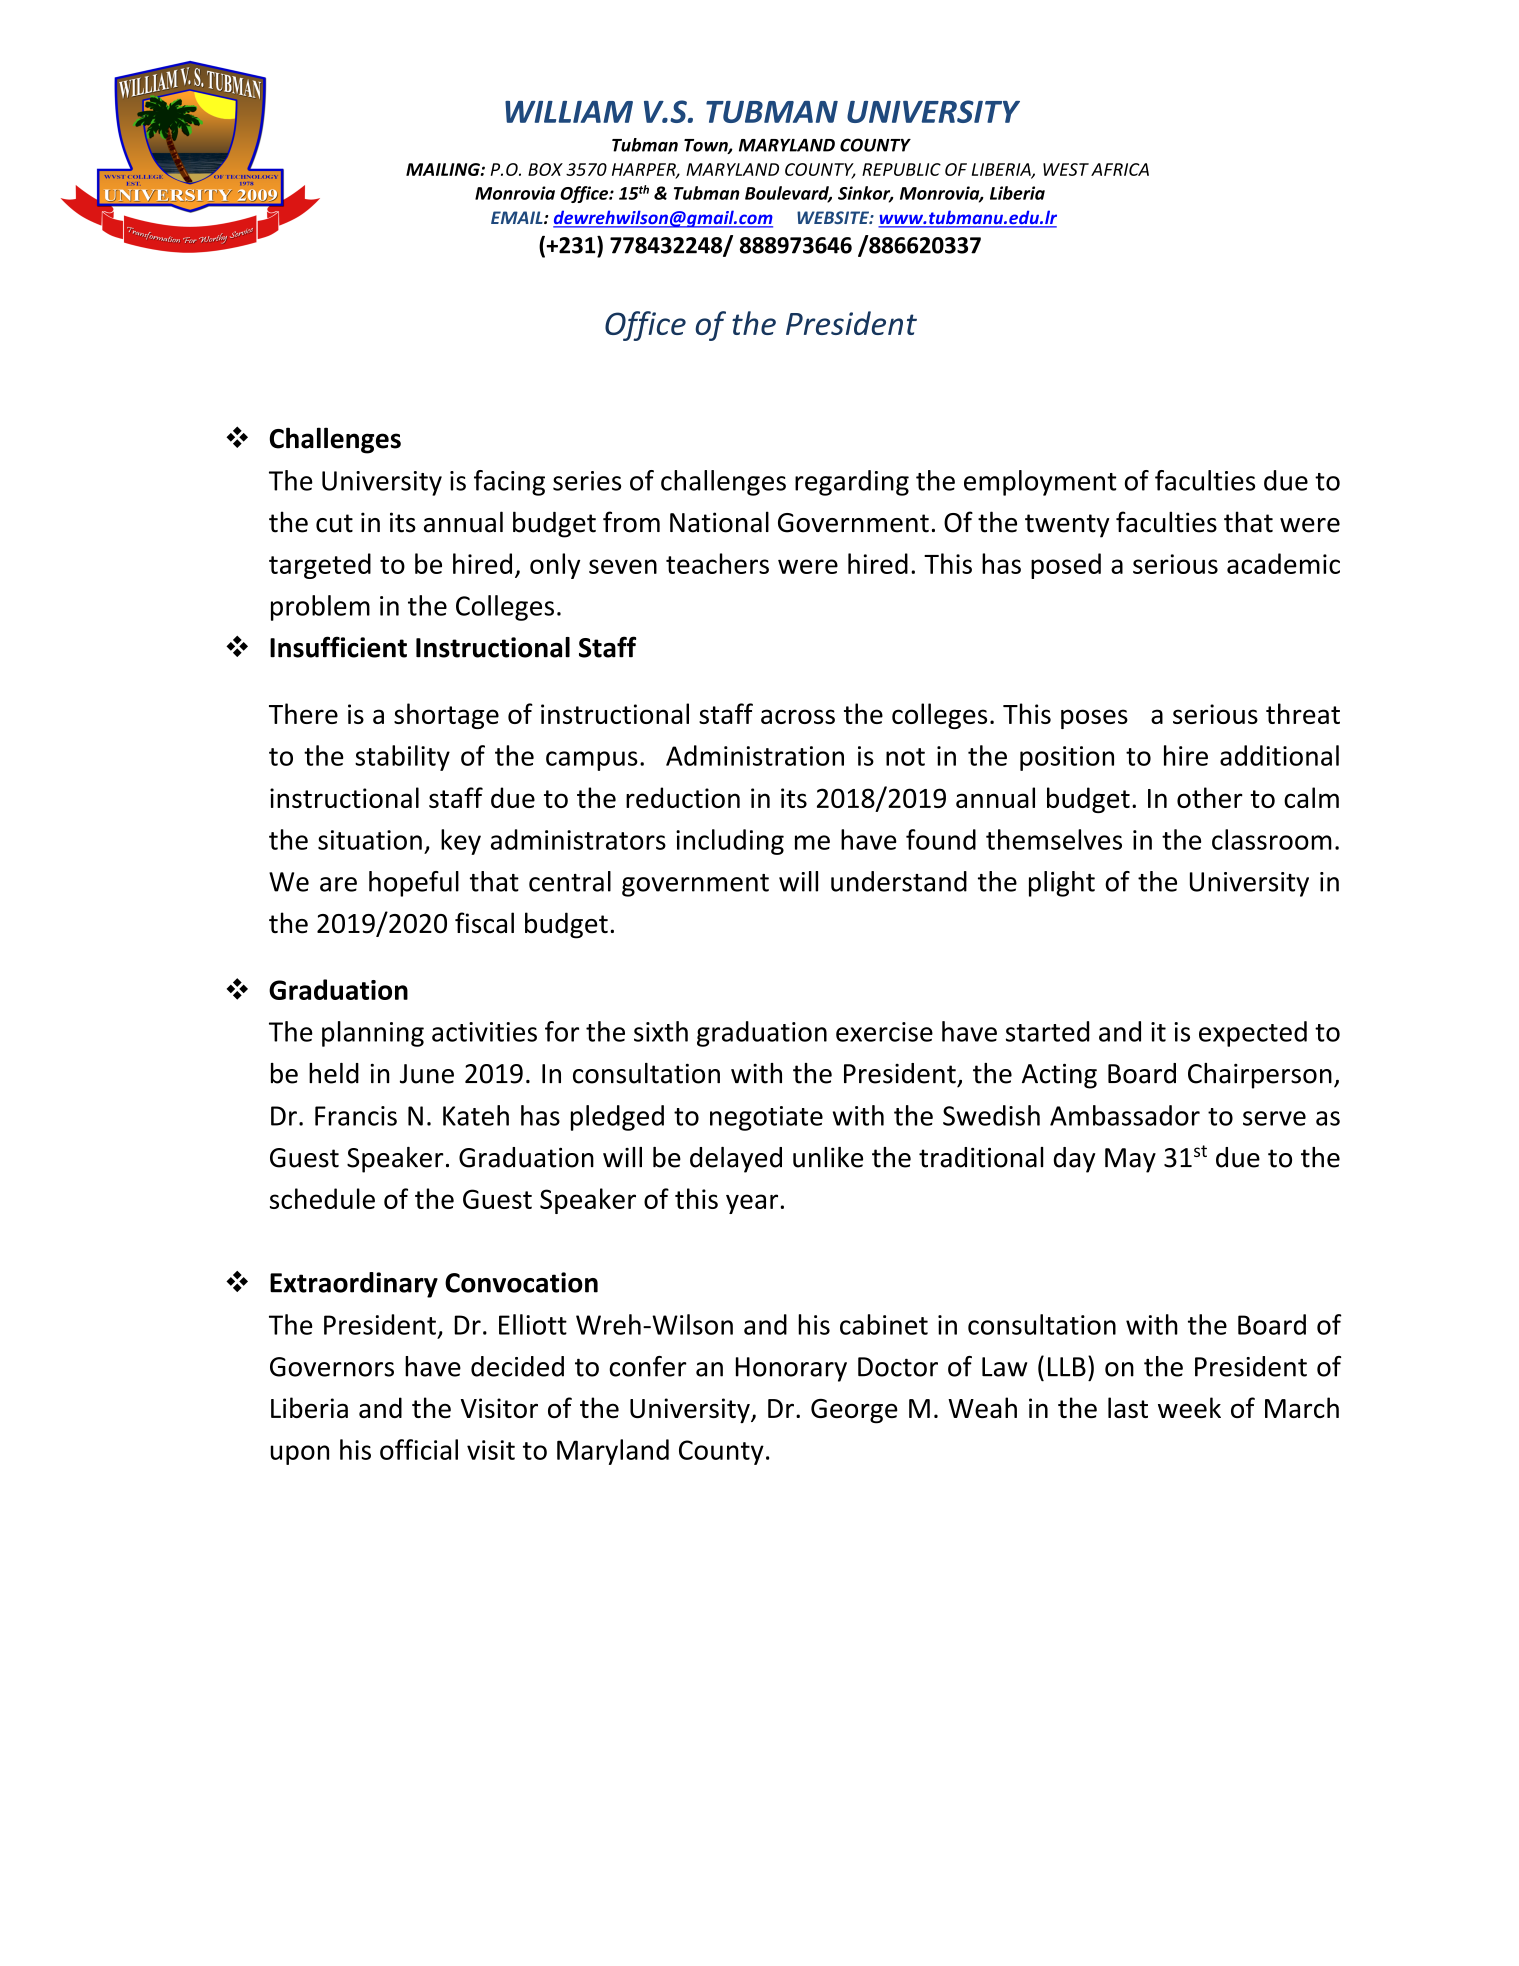  What do you see at coordinates (446, 716) in the screenshot?
I see `shortage` at bounding box center [446, 716].
